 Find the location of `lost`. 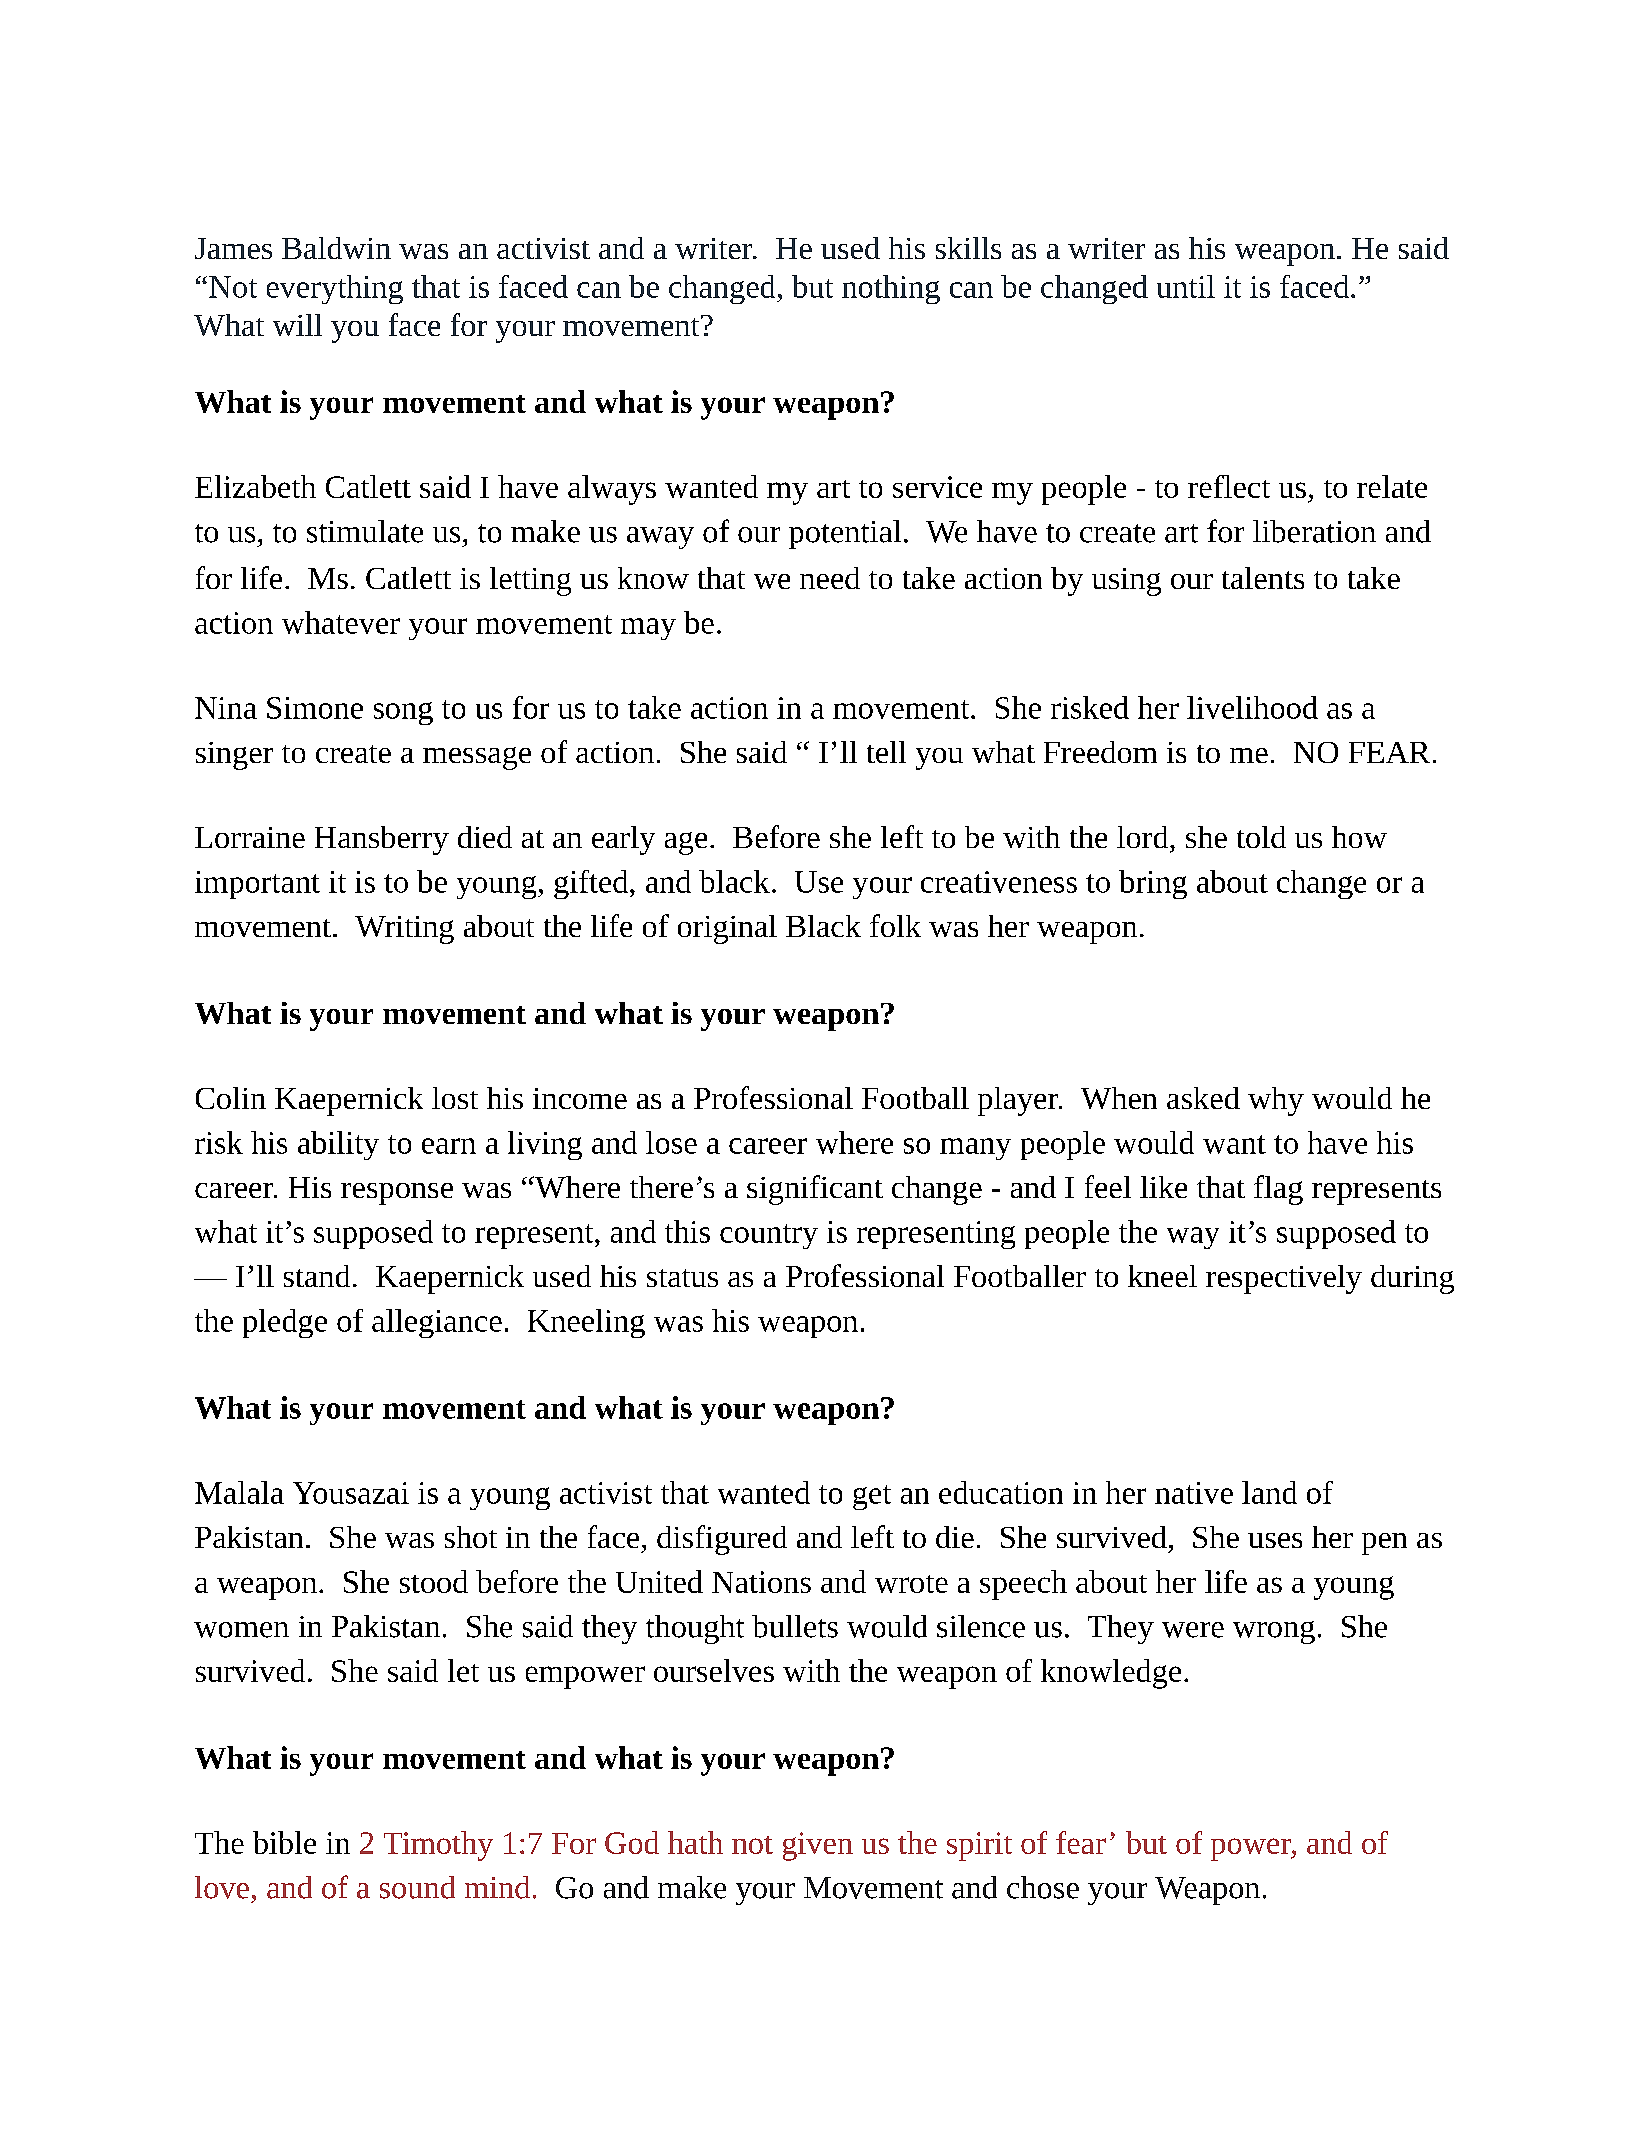

lost is located at coordinates (455, 1098).
